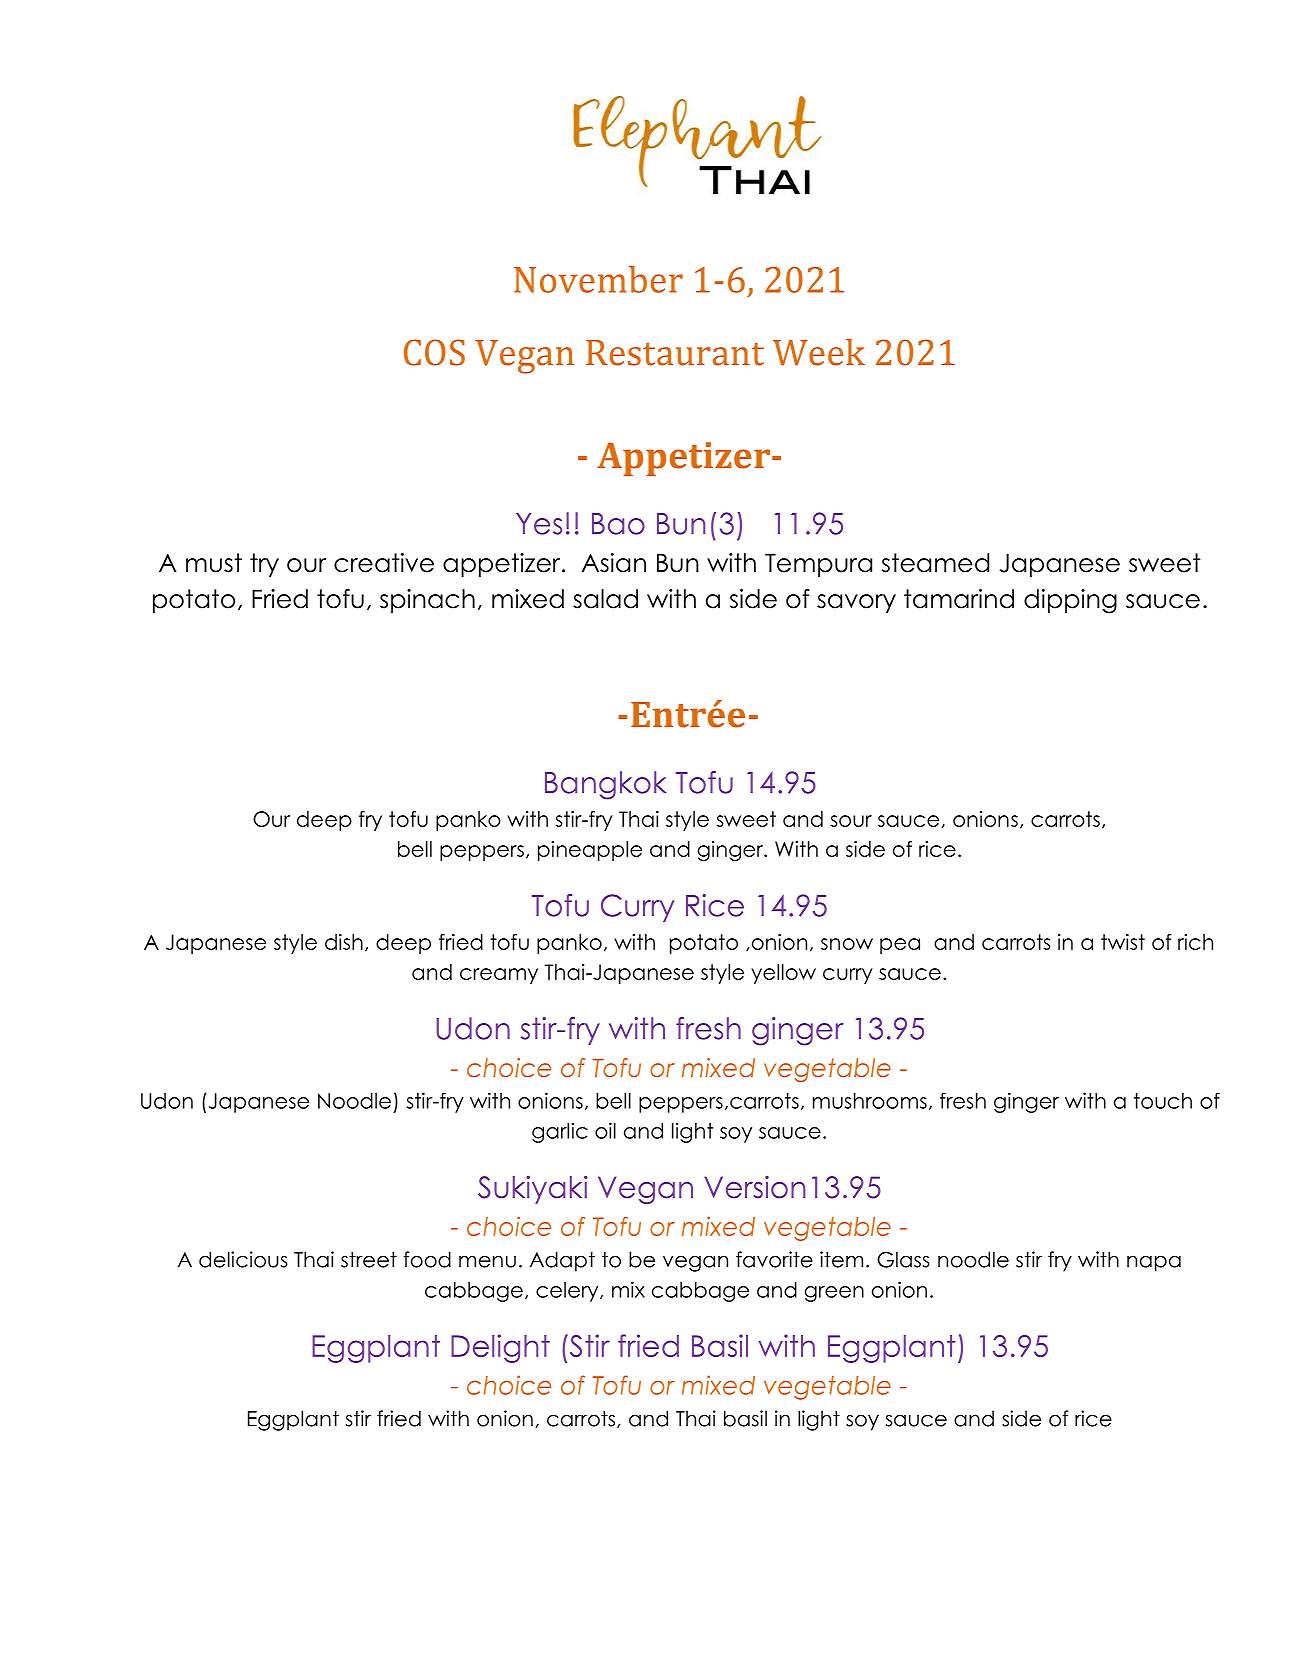  I want to click on COS, so click(434, 352).
